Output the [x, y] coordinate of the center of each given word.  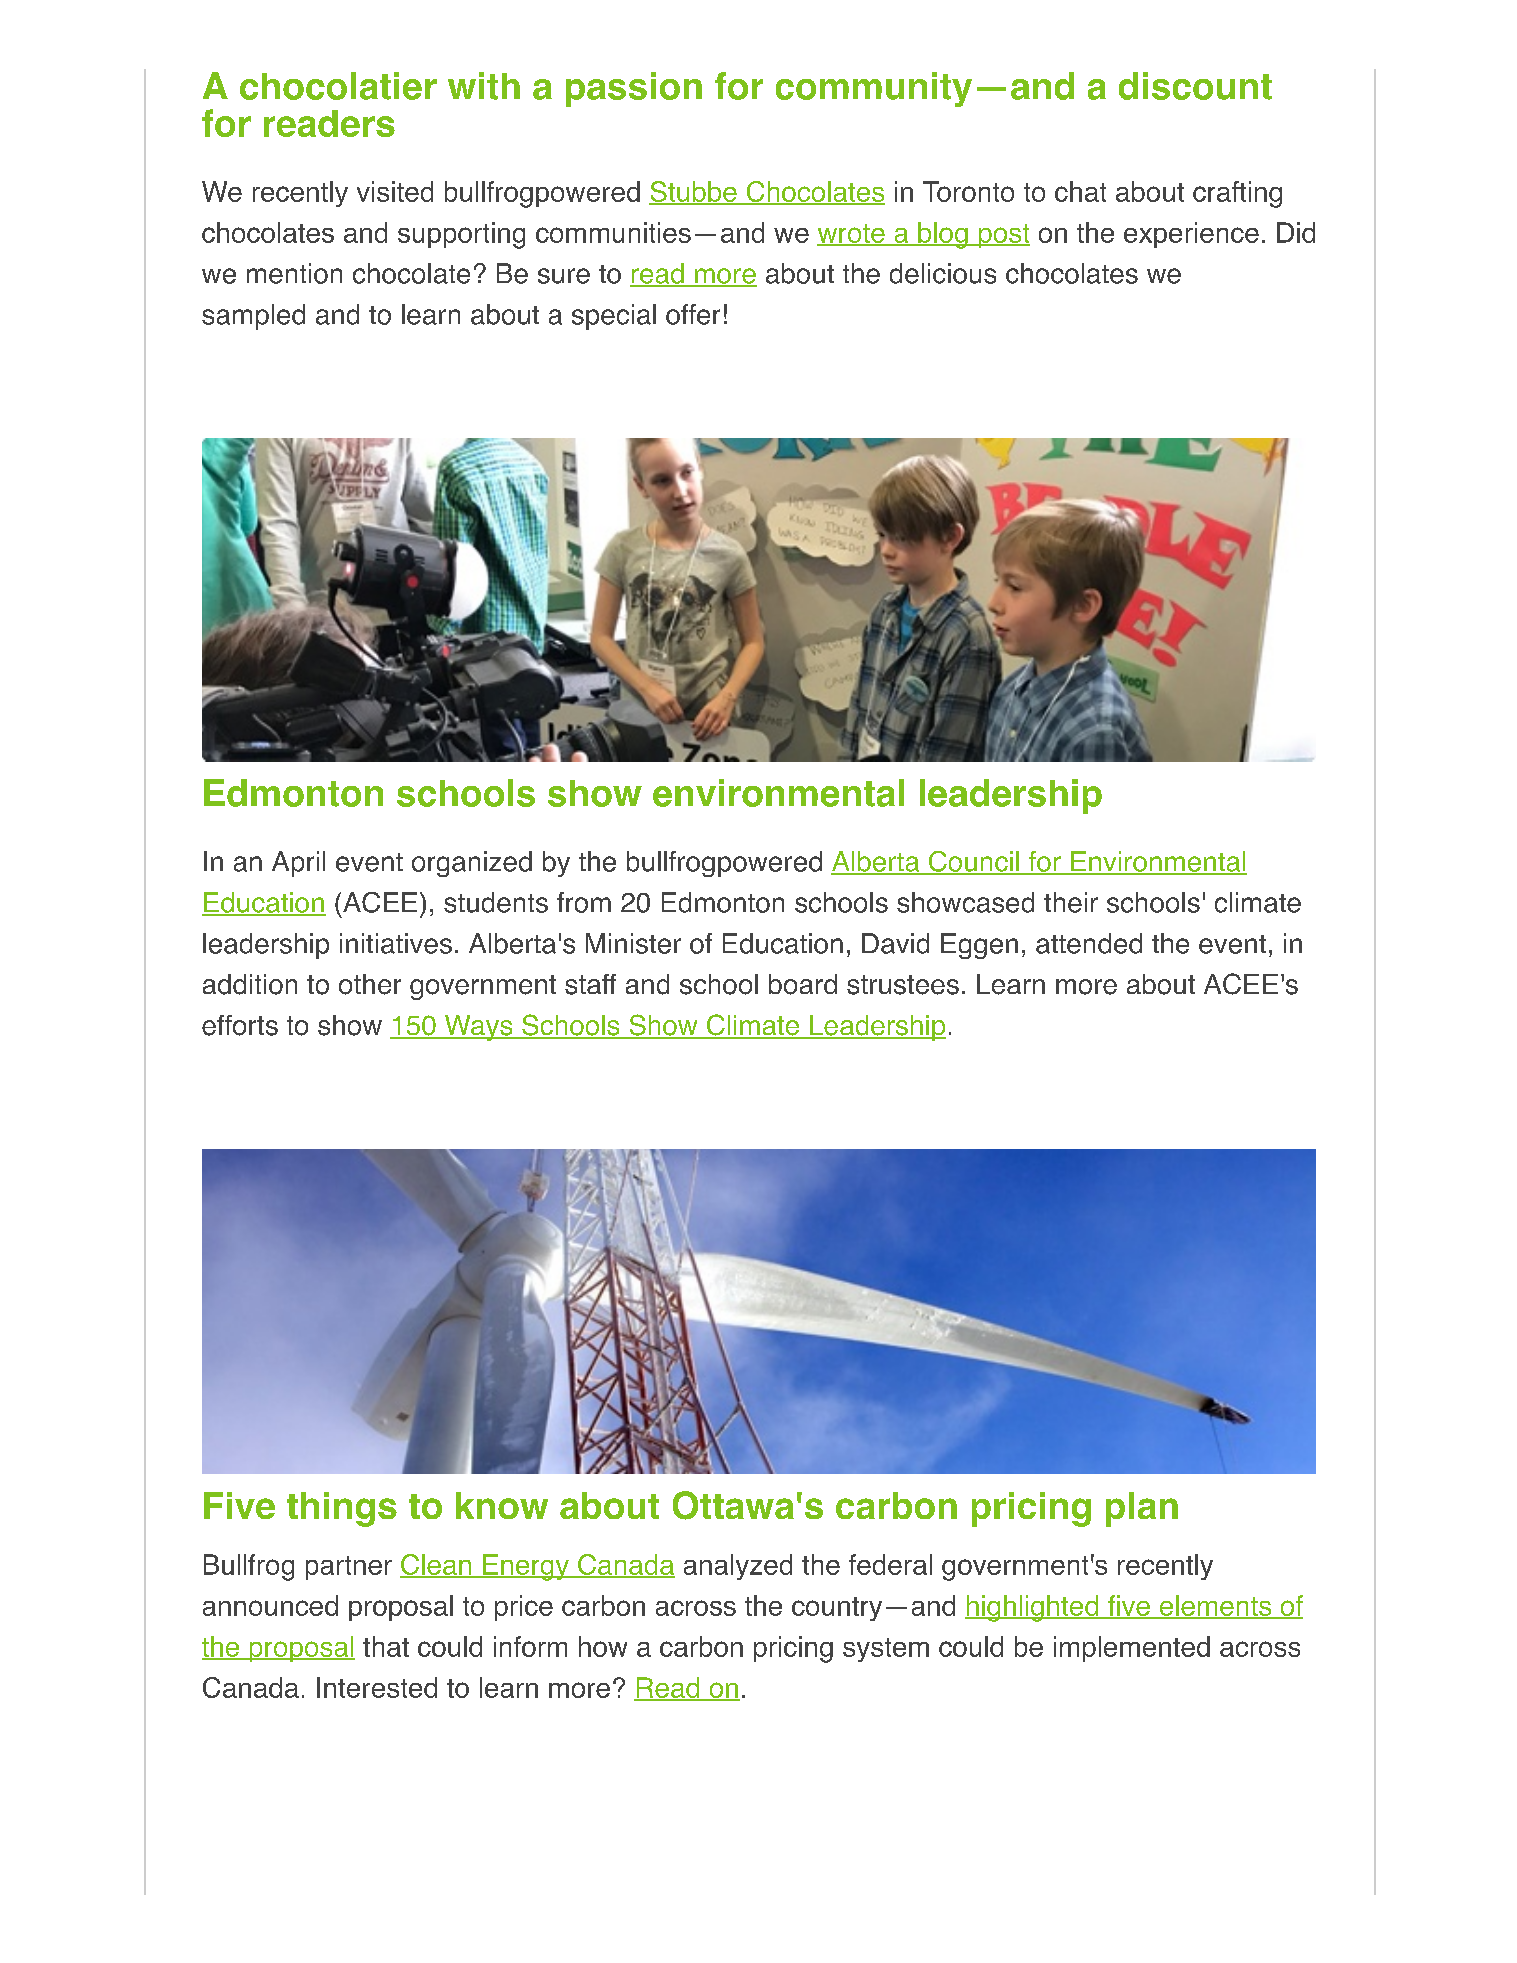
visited [395, 191]
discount [1195, 86]
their [1071, 902]
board [803, 984]
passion [634, 89]
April [298, 864]
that [386, 1646]
